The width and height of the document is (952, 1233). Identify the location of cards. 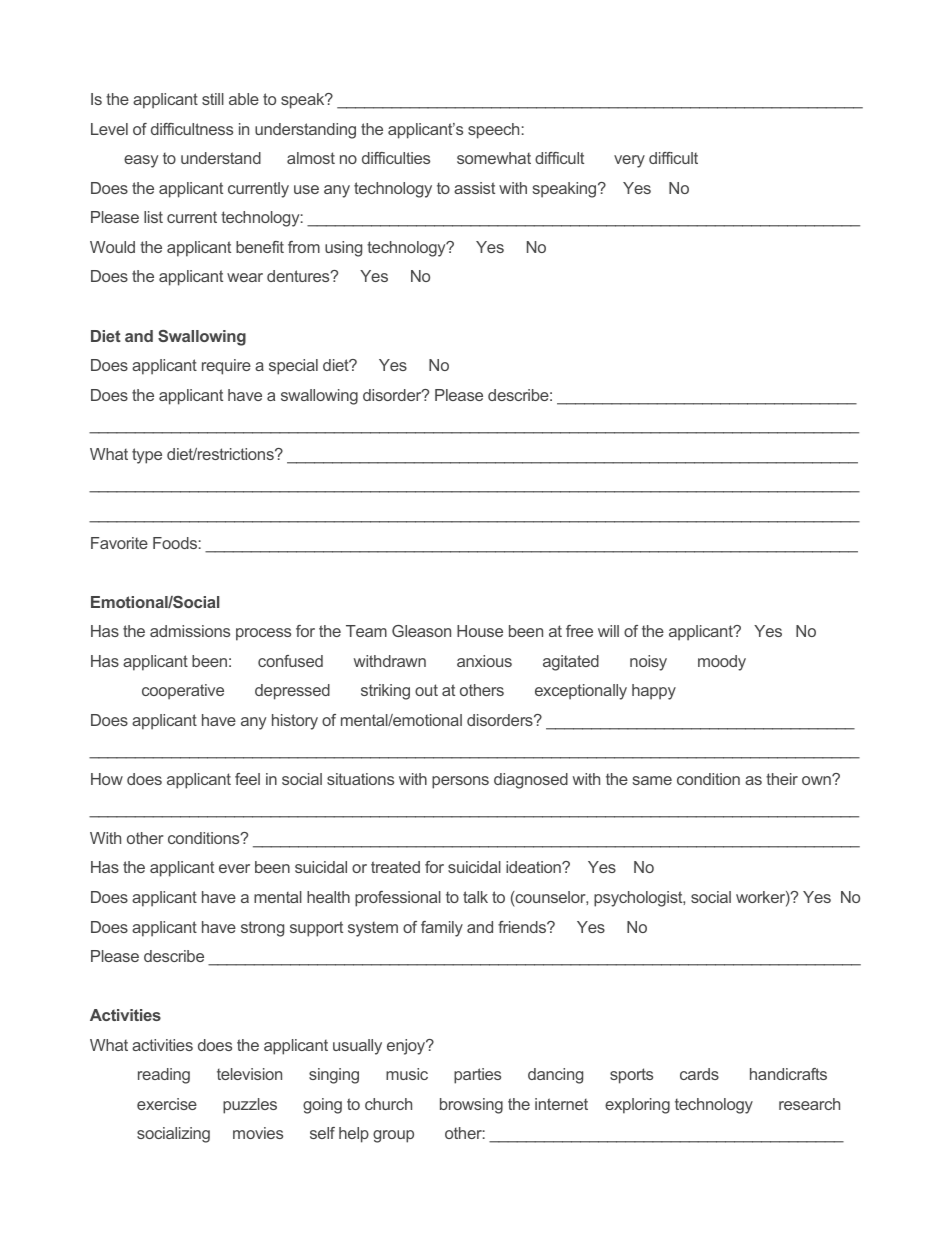
(699, 1074).
